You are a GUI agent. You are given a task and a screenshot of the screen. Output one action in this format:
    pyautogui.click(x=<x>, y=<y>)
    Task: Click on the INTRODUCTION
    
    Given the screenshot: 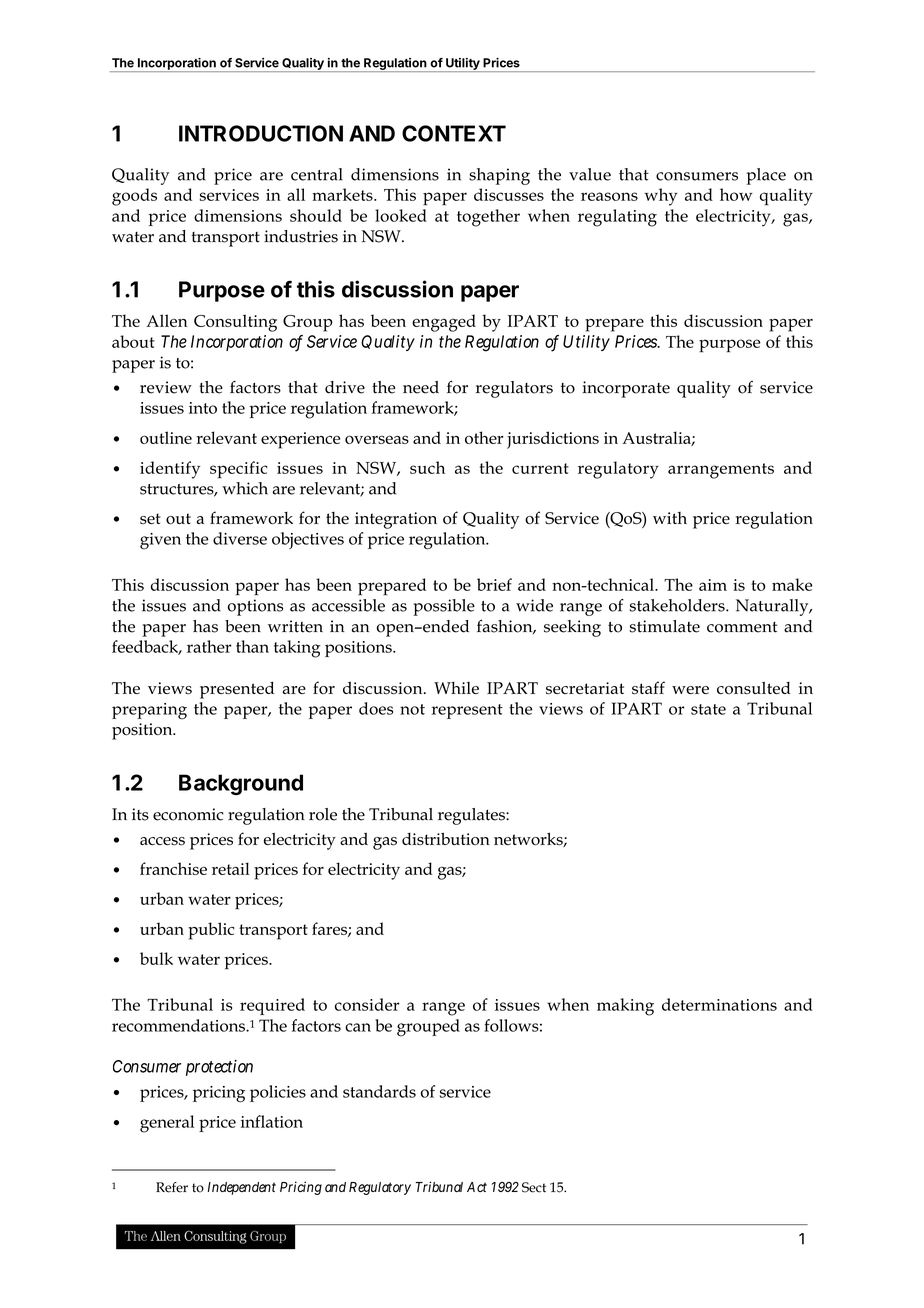 What is the action you would take?
    pyautogui.click(x=261, y=133)
